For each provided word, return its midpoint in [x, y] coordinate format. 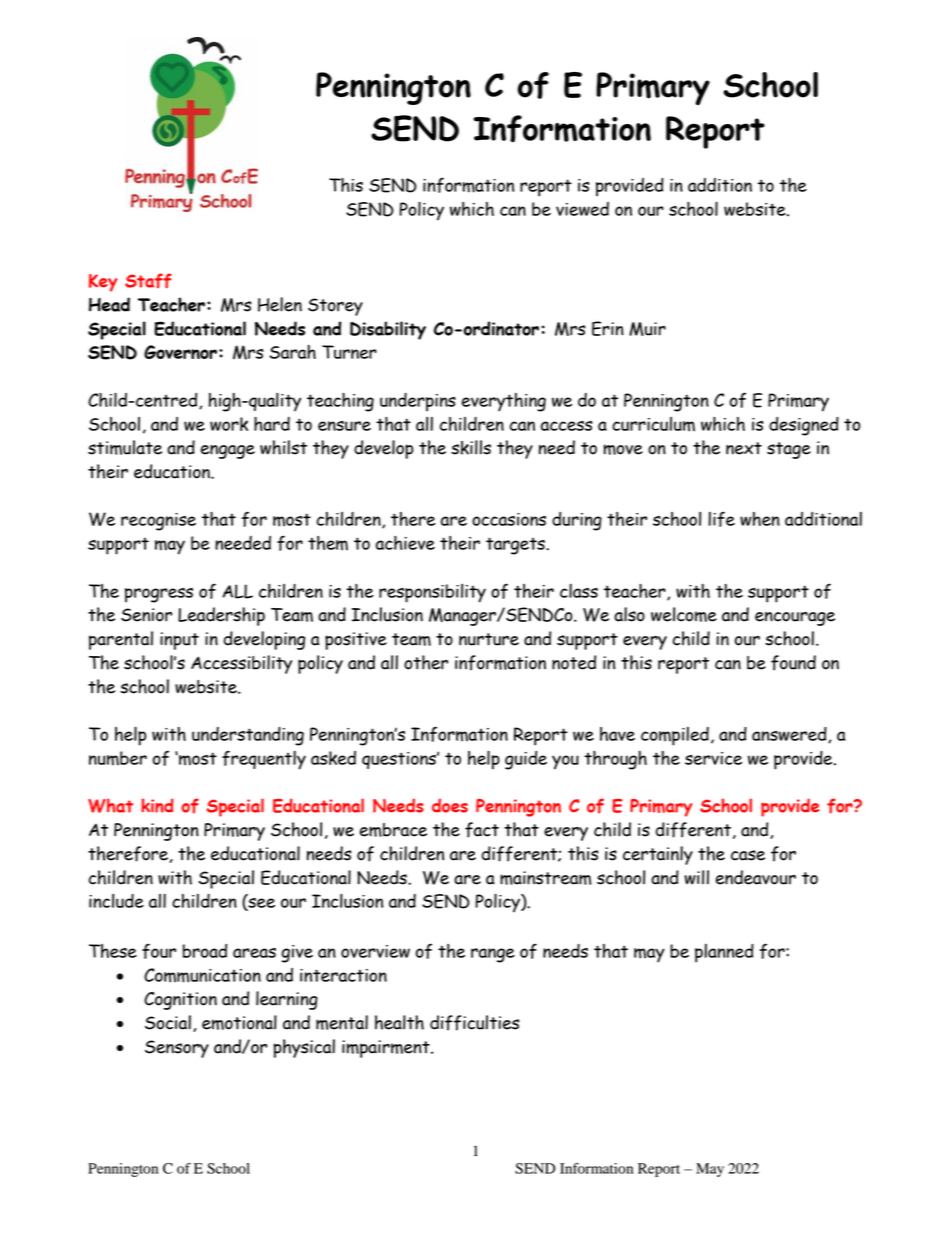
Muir [647, 329]
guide [526, 760]
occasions [509, 519]
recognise [158, 522]
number [118, 758]
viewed [582, 209]
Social [168, 1022]
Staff [148, 281]
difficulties [474, 1023]
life [721, 519]
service [713, 758]
